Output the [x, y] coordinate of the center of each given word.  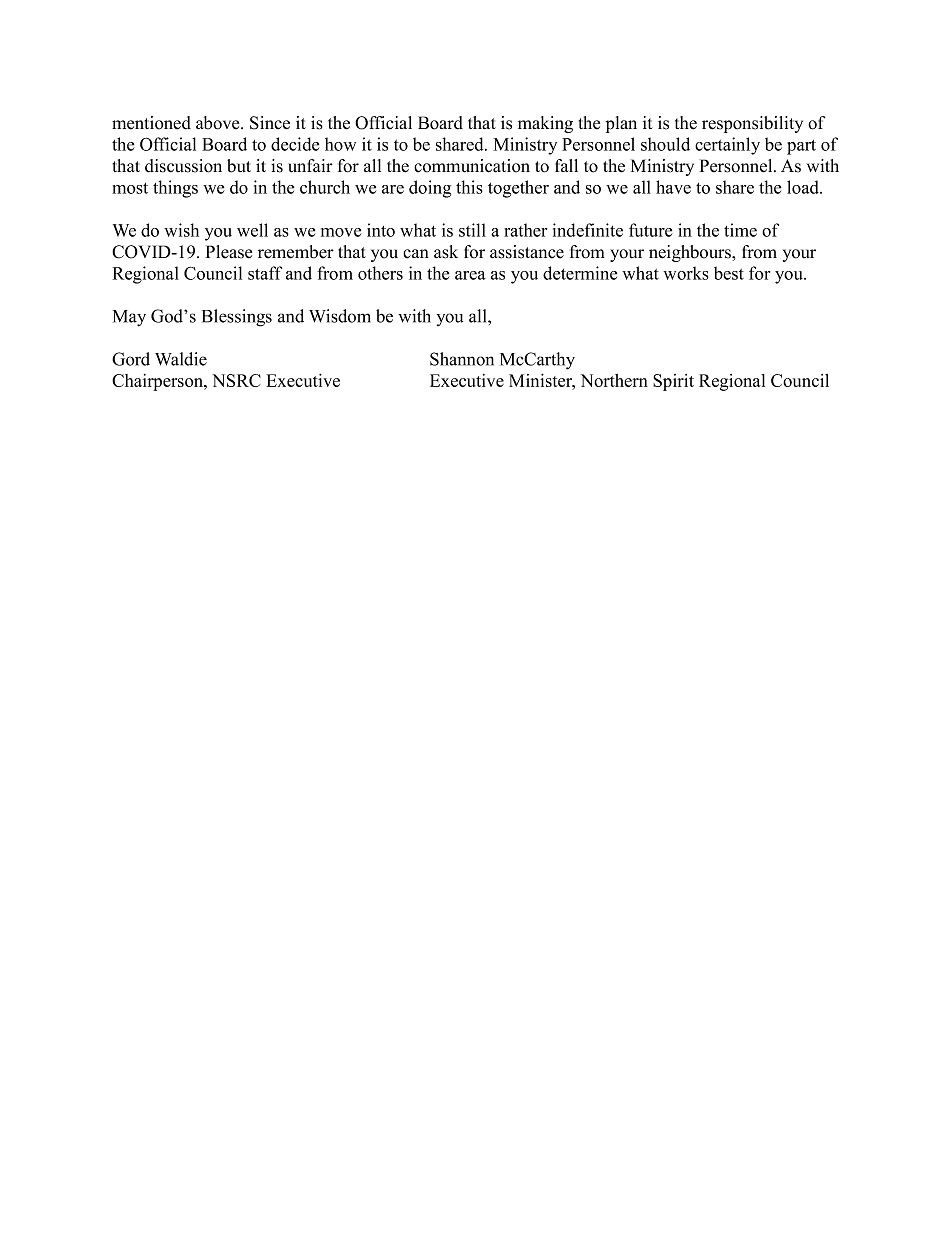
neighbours [691, 253]
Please [229, 252]
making [545, 124]
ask [446, 252]
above [219, 123]
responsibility [752, 124]
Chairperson [159, 382]
